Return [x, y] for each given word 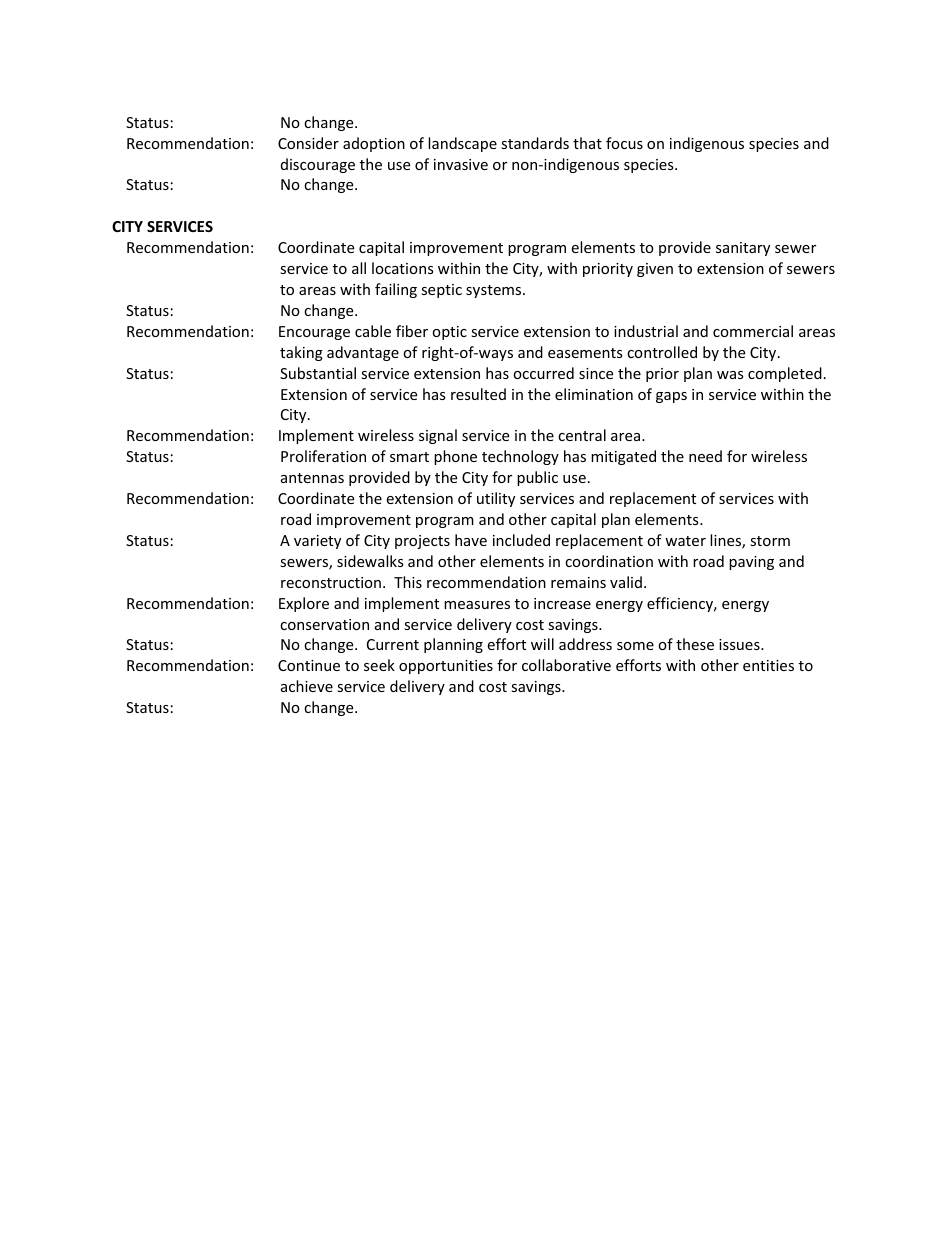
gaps [671, 397]
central [582, 435]
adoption [374, 144]
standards [535, 143]
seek [379, 665]
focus [624, 143]
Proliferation [323, 456]
